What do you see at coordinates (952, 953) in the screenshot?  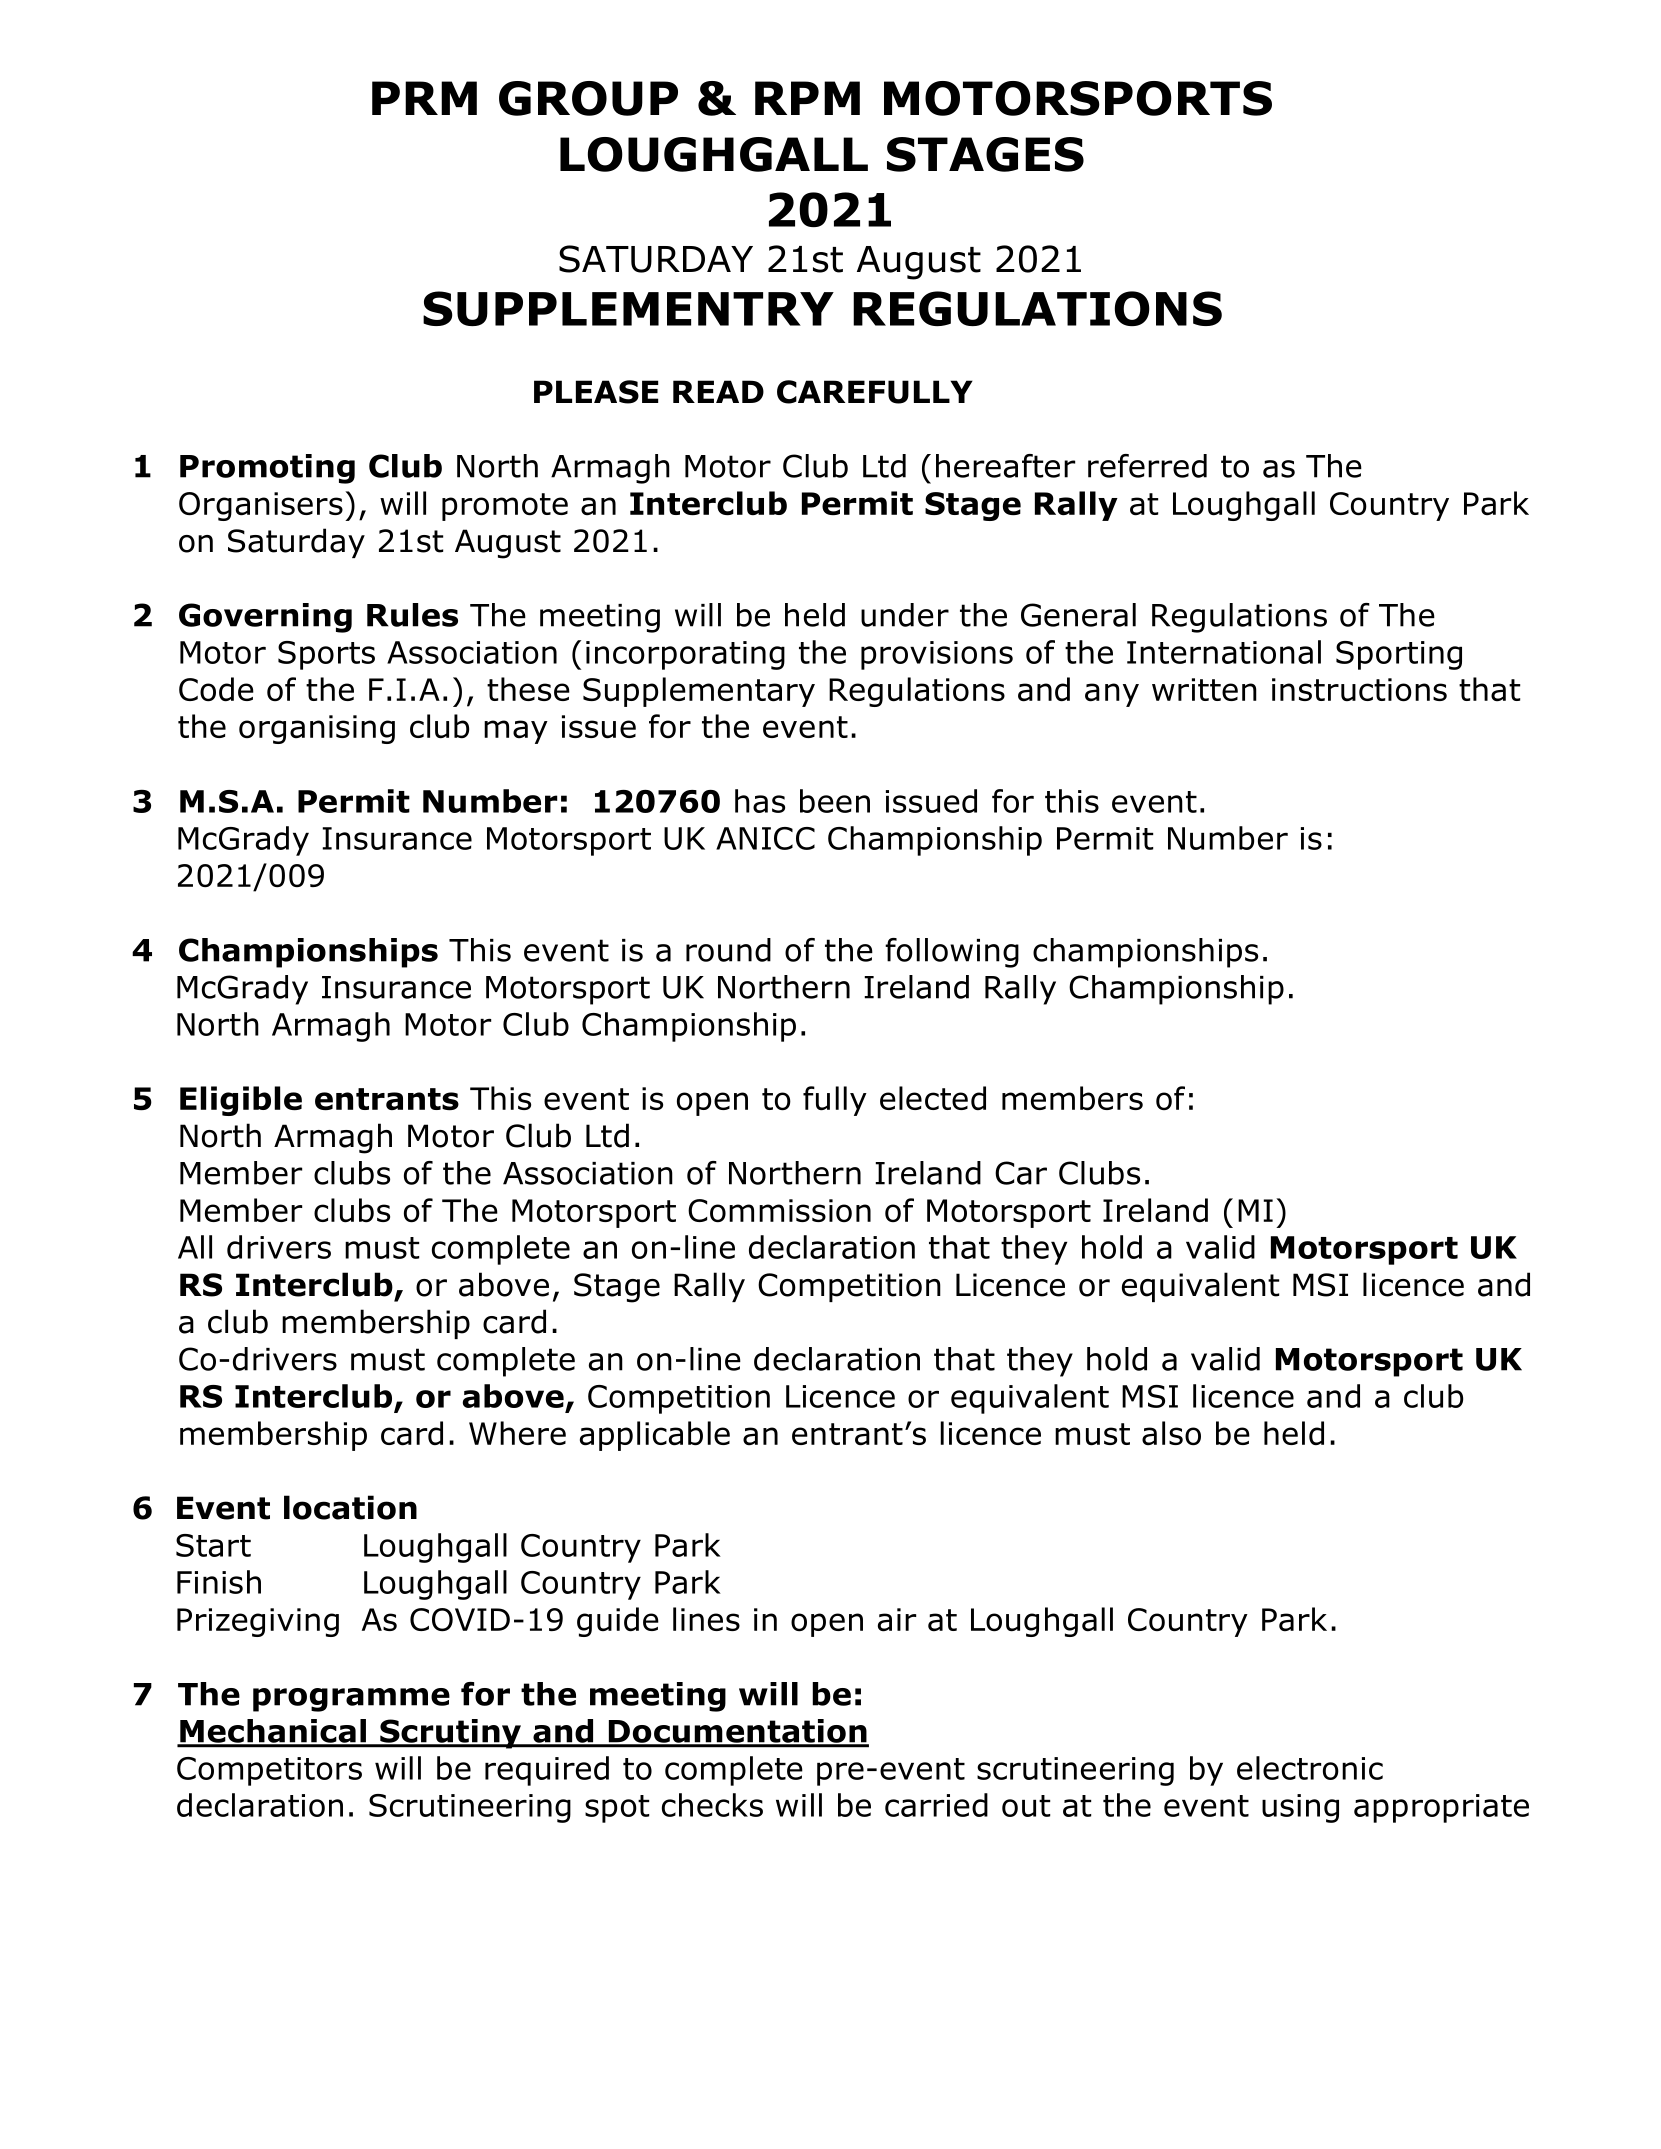 I see `following` at bounding box center [952, 953].
